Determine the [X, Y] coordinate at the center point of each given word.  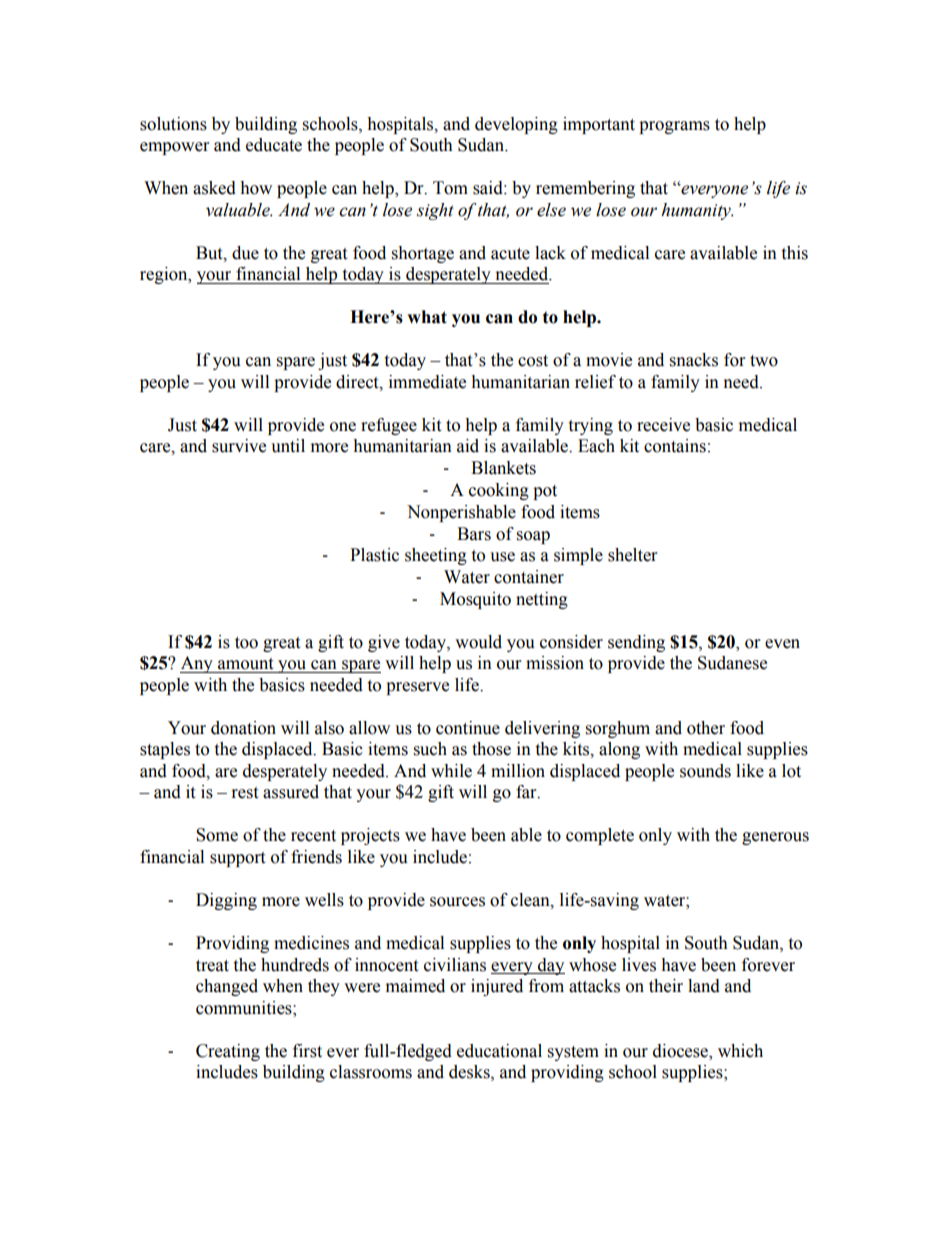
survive [239, 446]
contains [675, 446]
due [245, 253]
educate [274, 145]
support [237, 859]
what [427, 317]
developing [516, 125]
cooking [499, 491]
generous [775, 838]
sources [457, 902]
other [706, 728]
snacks [694, 360]
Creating [228, 1052]
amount [245, 664]
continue [468, 728]
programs [674, 127]
